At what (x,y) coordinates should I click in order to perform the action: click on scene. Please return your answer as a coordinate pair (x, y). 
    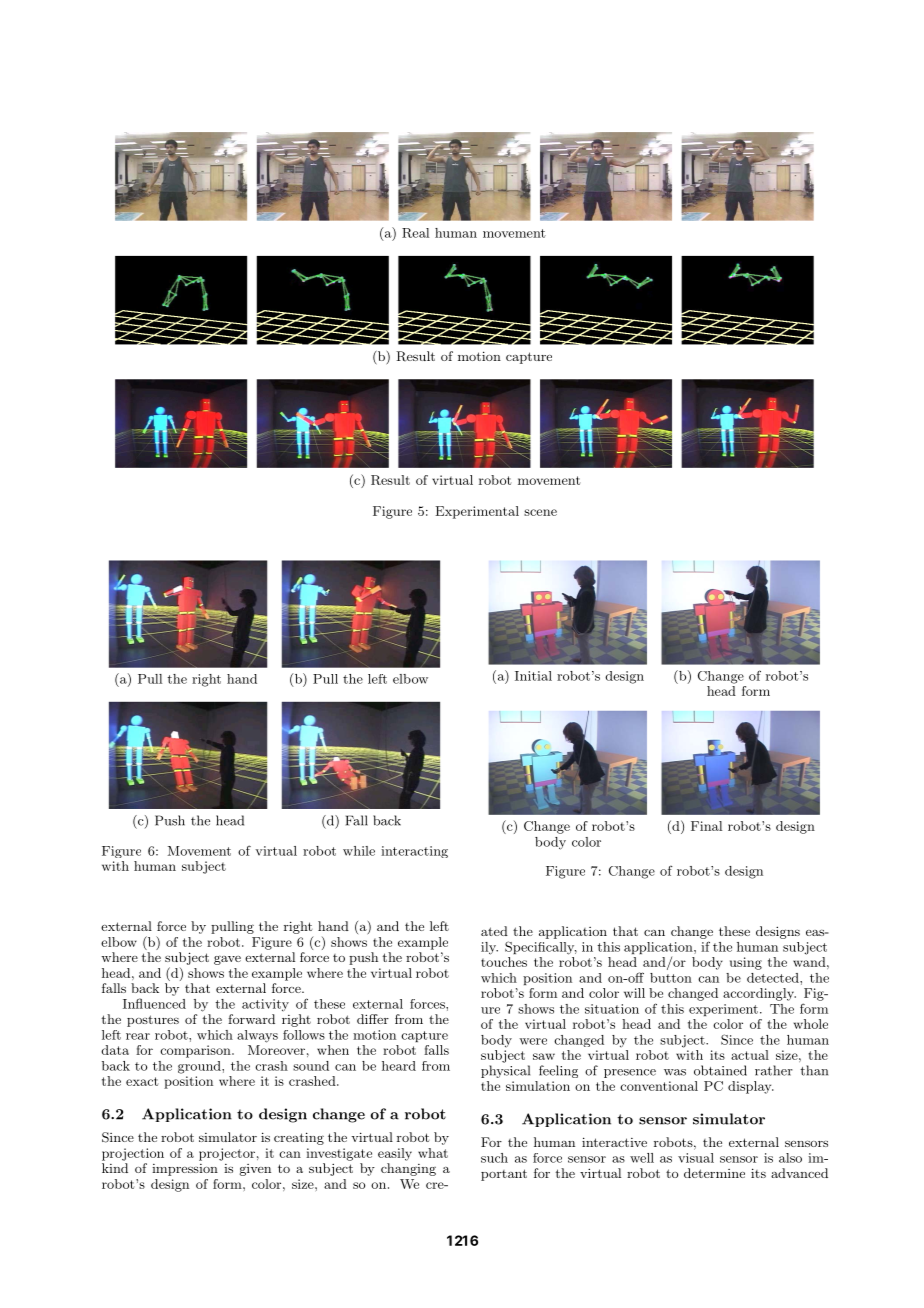
    Looking at the image, I should click on (540, 512).
